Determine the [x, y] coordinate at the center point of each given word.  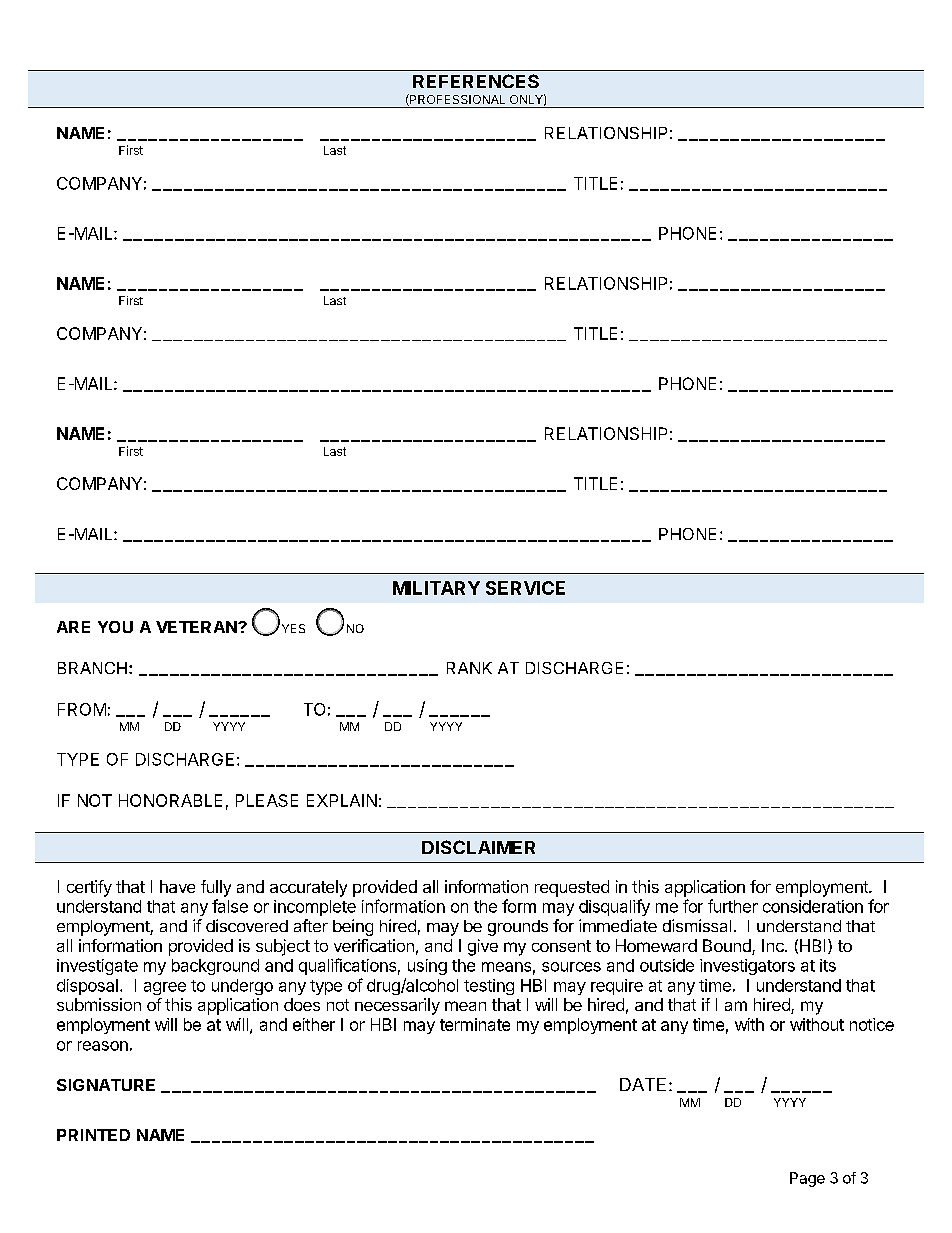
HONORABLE [170, 800]
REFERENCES [476, 81]
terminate [475, 1024]
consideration [813, 906]
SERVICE [525, 588]
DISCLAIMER [478, 847]
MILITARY [436, 588]
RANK [469, 668]
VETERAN [197, 627]
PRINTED [93, 1135]
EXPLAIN [342, 800]
